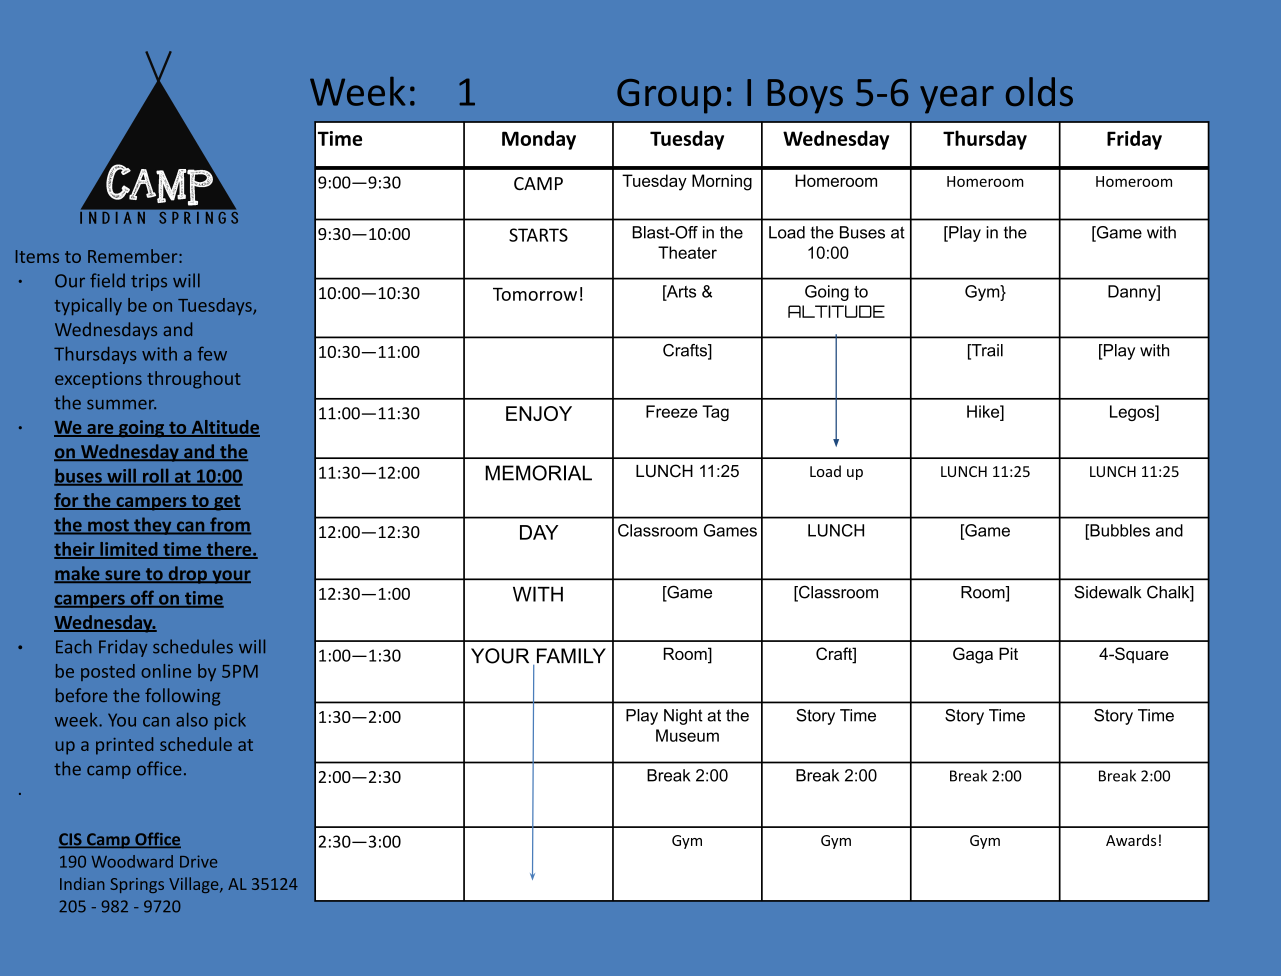 The image size is (1281, 976). I want to click on Tag, so click(715, 413).
